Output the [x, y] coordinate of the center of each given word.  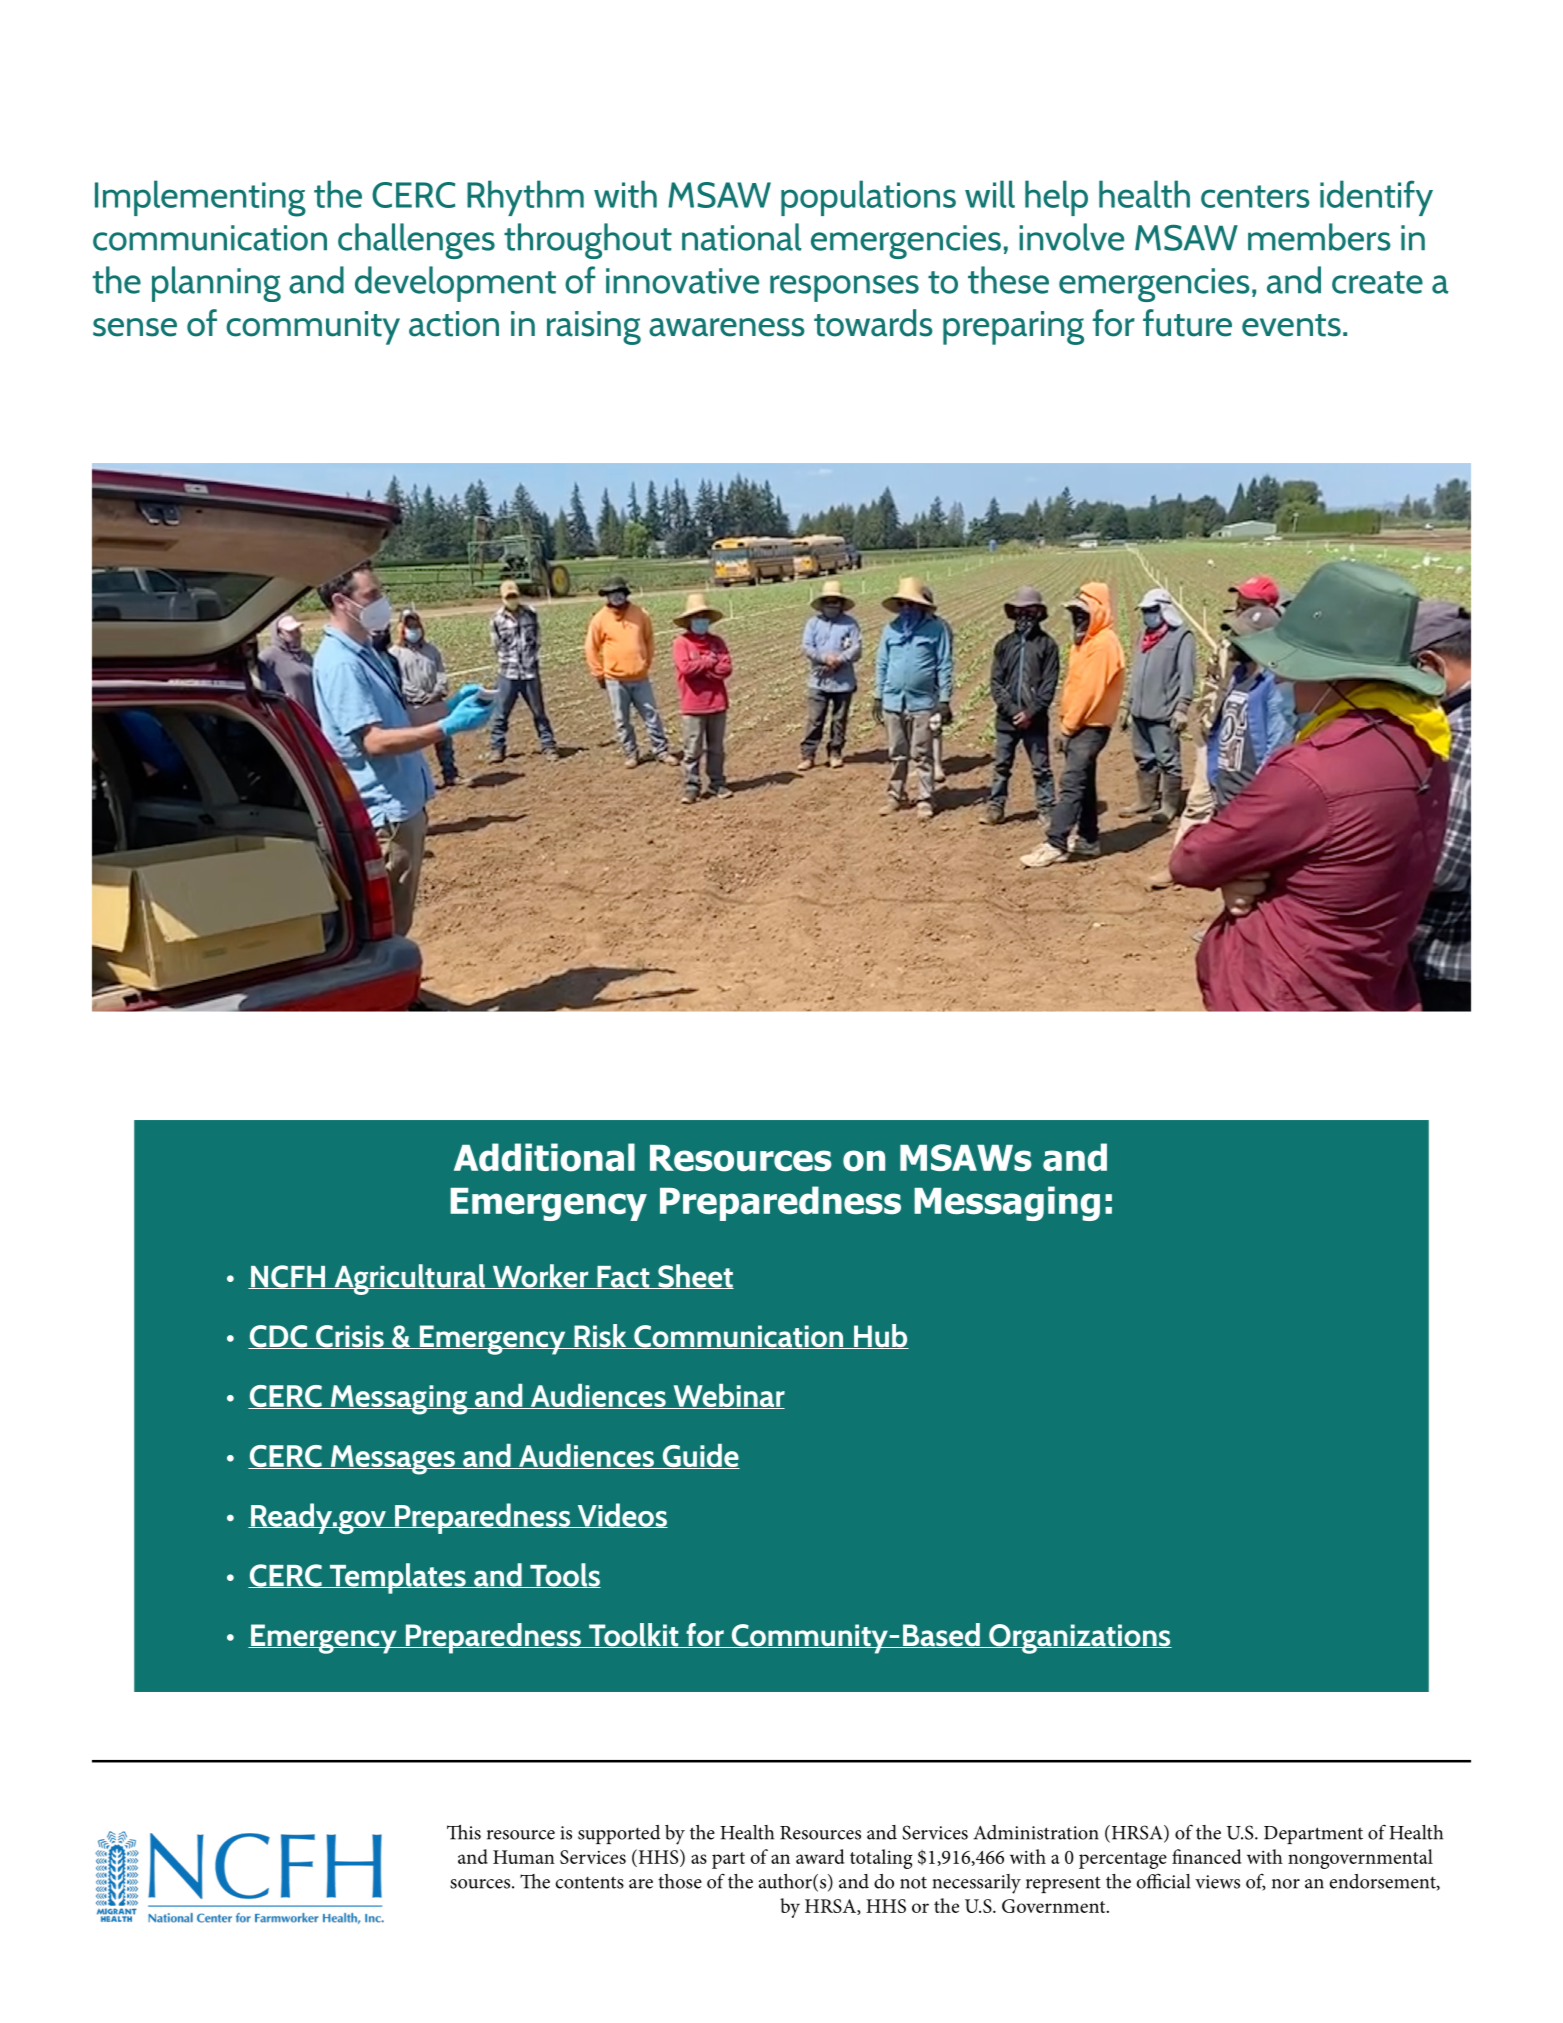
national [742, 237]
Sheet [695, 1276]
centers [1255, 196]
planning [216, 284]
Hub [880, 1336]
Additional [544, 1157]
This [464, 1832]
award [820, 1856]
